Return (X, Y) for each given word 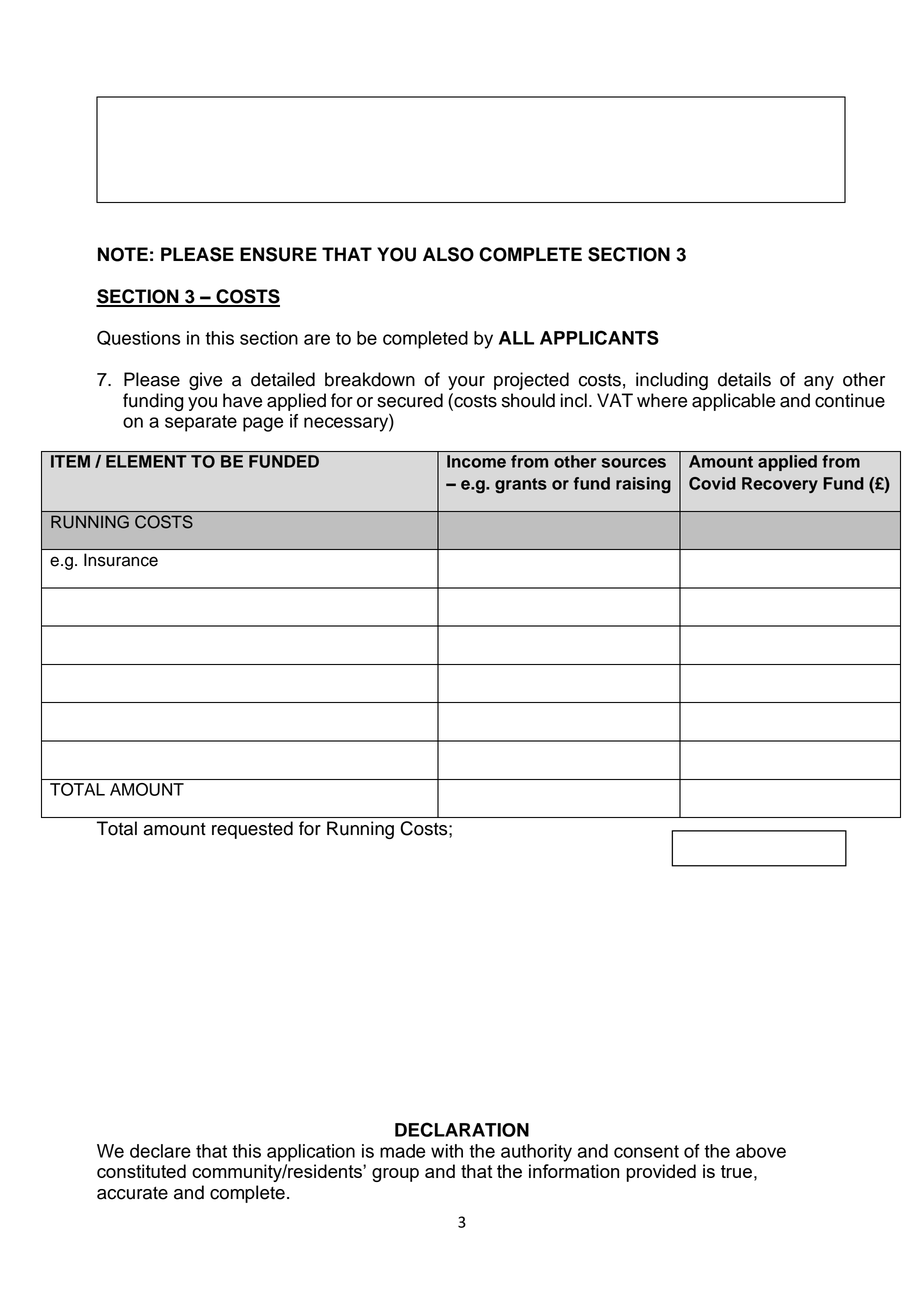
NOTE (123, 254)
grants (521, 486)
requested (252, 830)
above (761, 1151)
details (744, 379)
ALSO (448, 254)
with (447, 1151)
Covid (712, 483)
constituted (141, 1171)
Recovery (780, 485)
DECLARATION (462, 1129)
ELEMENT (146, 461)
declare (160, 1151)
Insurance (121, 560)
